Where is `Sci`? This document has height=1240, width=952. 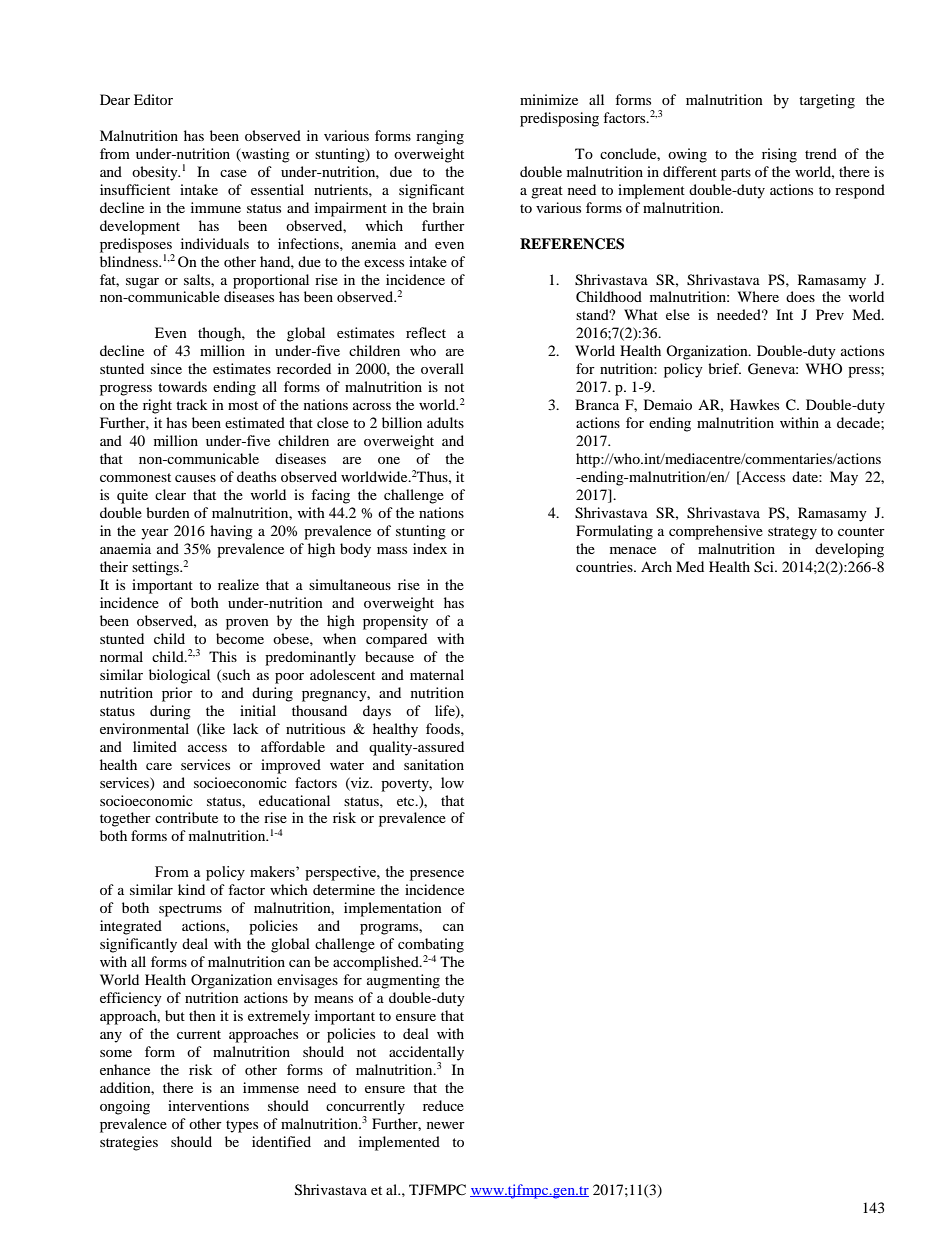
Sci is located at coordinates (765, 567).
